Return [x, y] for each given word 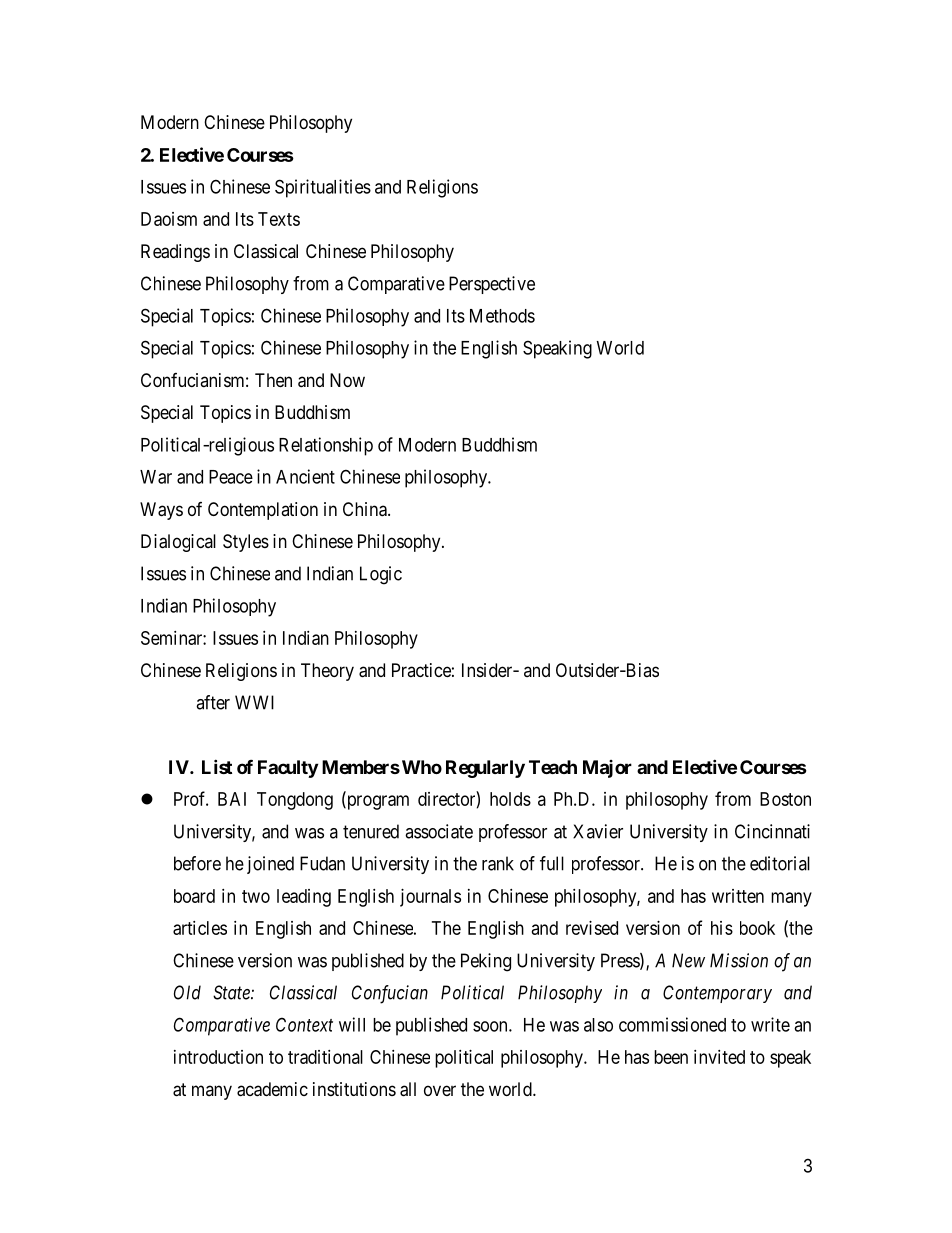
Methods [502, 316]
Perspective [492, 285]
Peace [231, 477]
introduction [218, 1057]
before [197, 863]
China [366, 509]
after [213, 702]
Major [607, 769]
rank [498, 863]
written [738, 896]
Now [347, 380]
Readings [175, 253]
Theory [327, 672]
